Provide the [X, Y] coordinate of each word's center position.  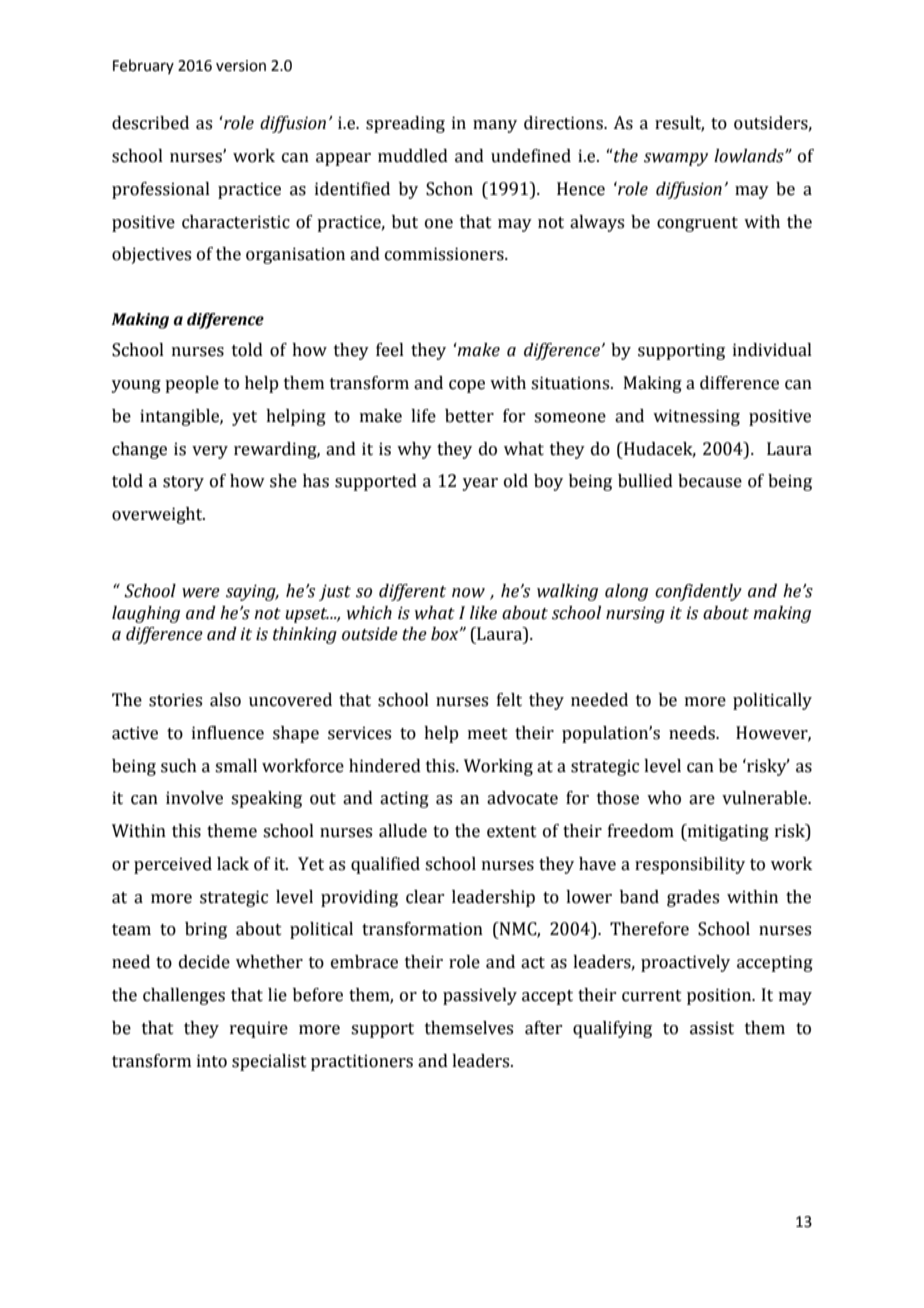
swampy [676, 159]
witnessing [696, 417]
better [469, 416]
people [192, 384]
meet [488, 734]
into [212, 1061]
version [241, 66]
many [495, 126]
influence [228, 733]
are [702, 800]
